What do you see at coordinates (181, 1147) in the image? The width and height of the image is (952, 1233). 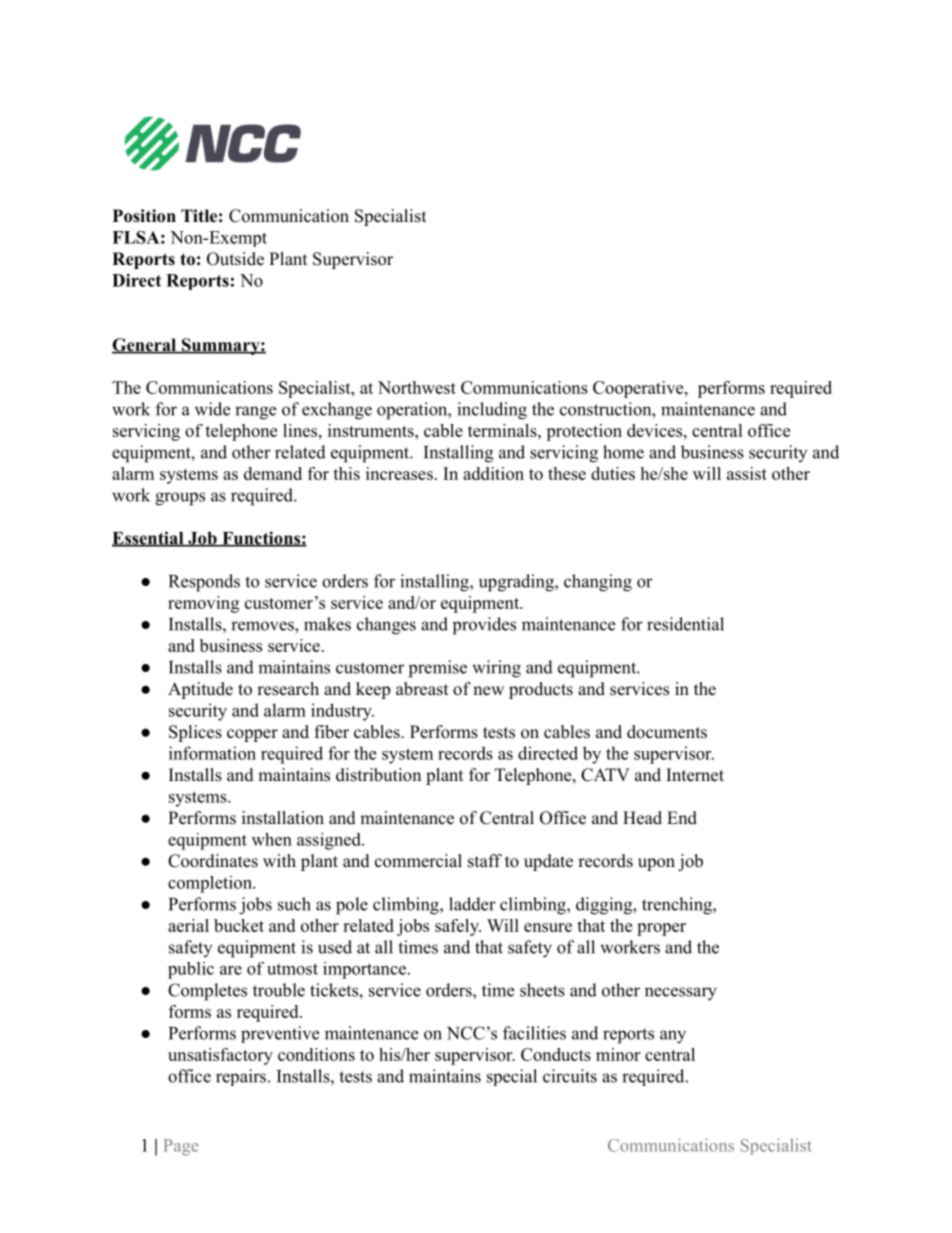 I see `Page` at bounding box center [181, 1147].
